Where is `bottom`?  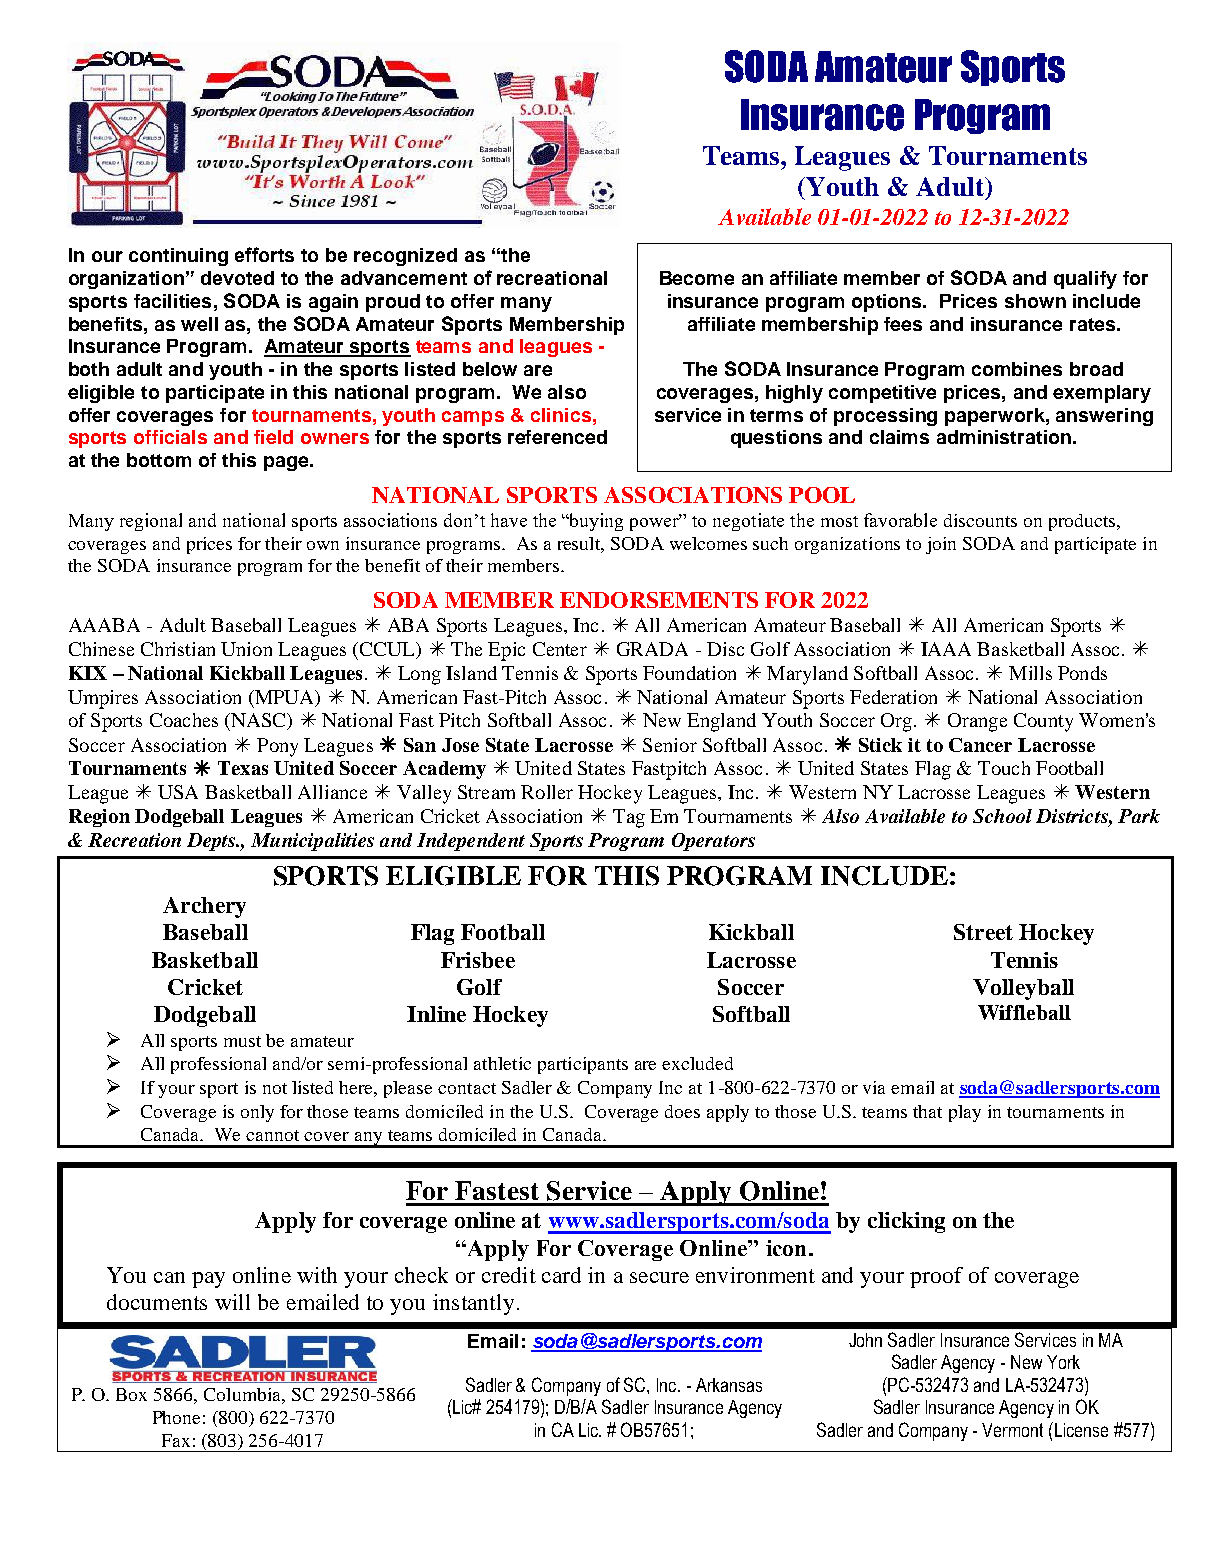
bottom is located at coordinates (159, 460).
